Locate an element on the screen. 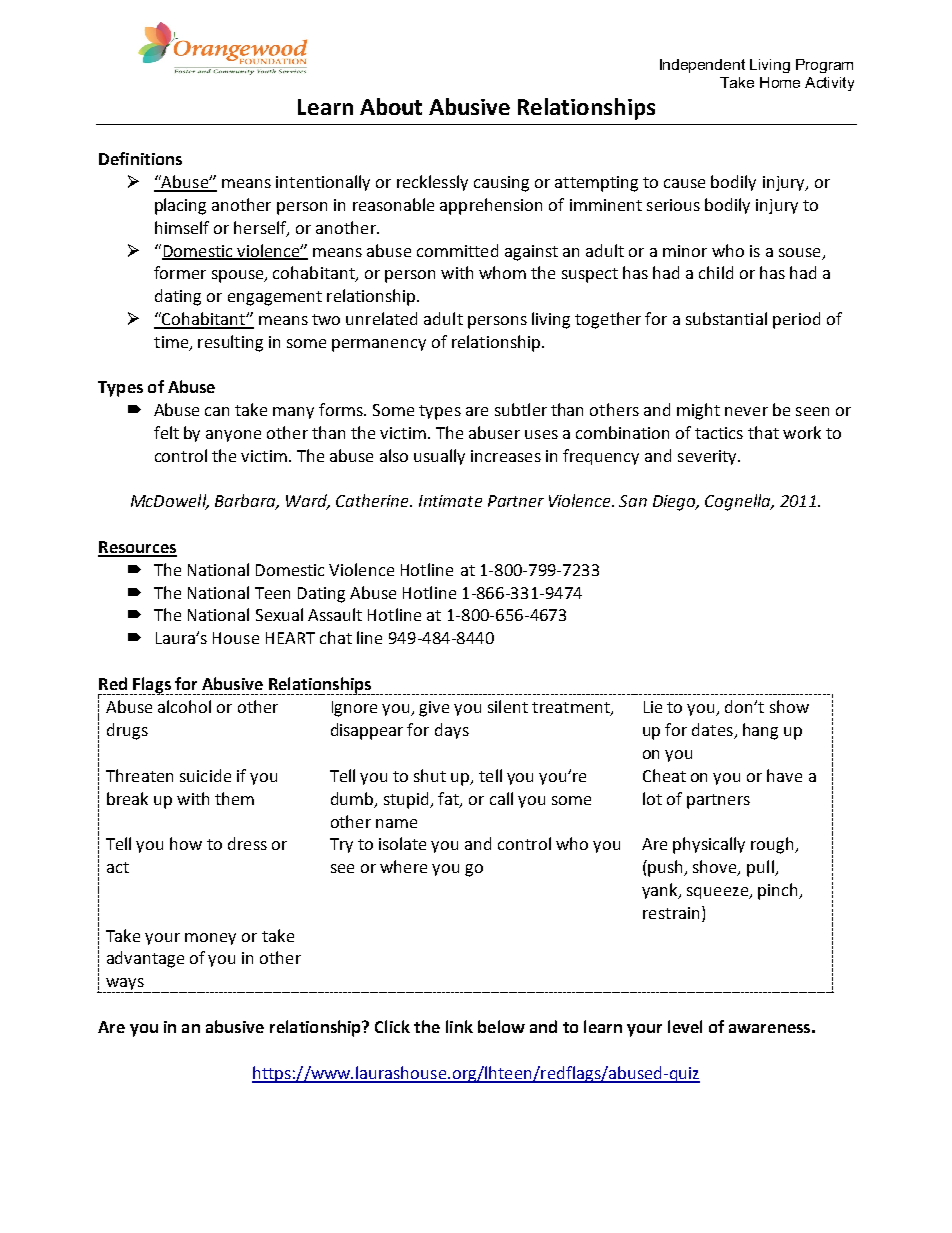 The height and width of the screenshot is (1233, 952). Definitions is located at coordinates (140, 158).
